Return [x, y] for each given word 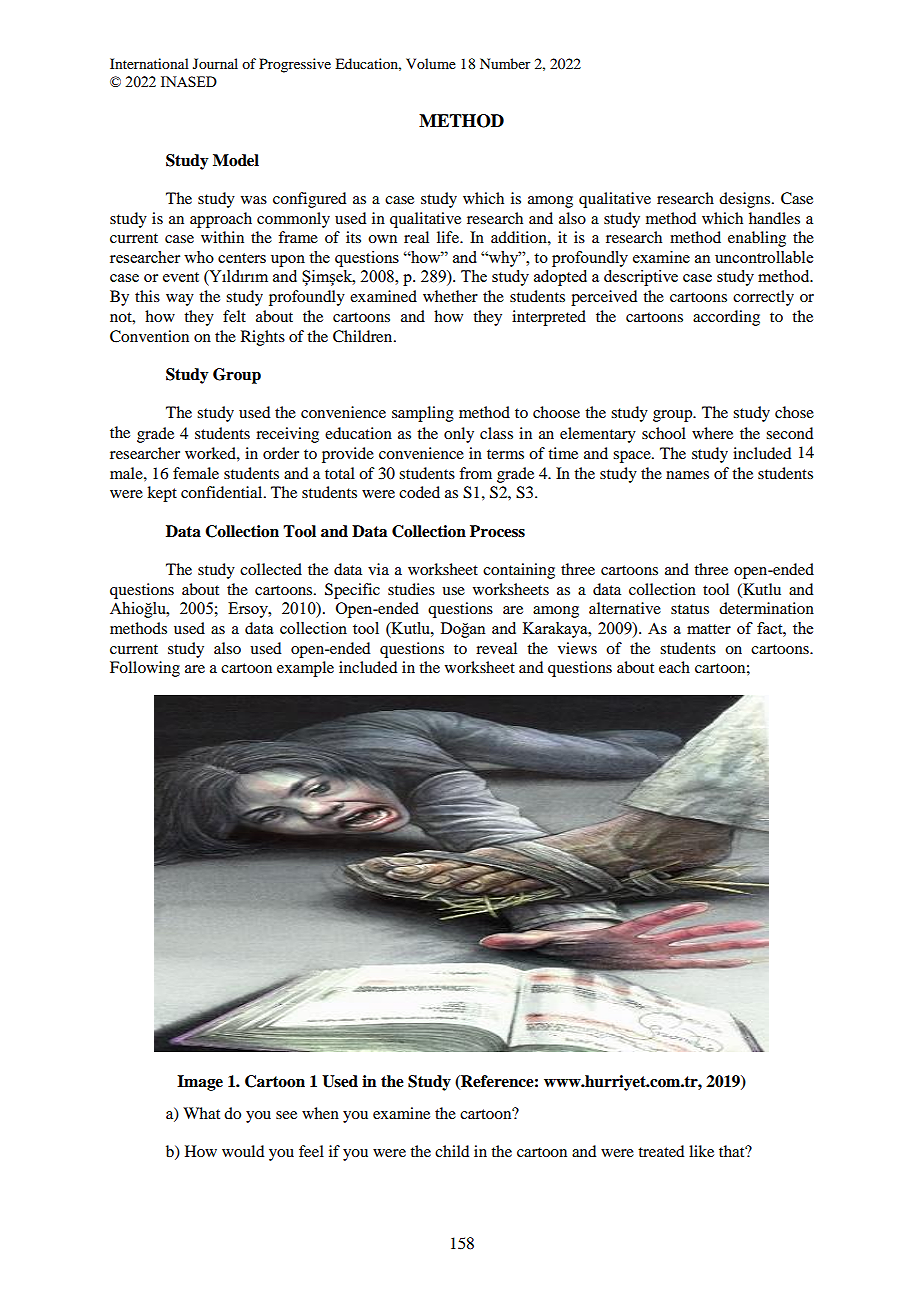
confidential [223, 492]
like [701, 1151]
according [726, 318]
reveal [496, 648]
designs [746, 200]
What [201, 1113]
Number [505, 63]
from [475, 473]
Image [200, 1083]
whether [450, 296]
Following [145, 669]
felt [234, 316]
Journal [215, 63]
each [674, 667]
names [687, 475]
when [320, 1113]
